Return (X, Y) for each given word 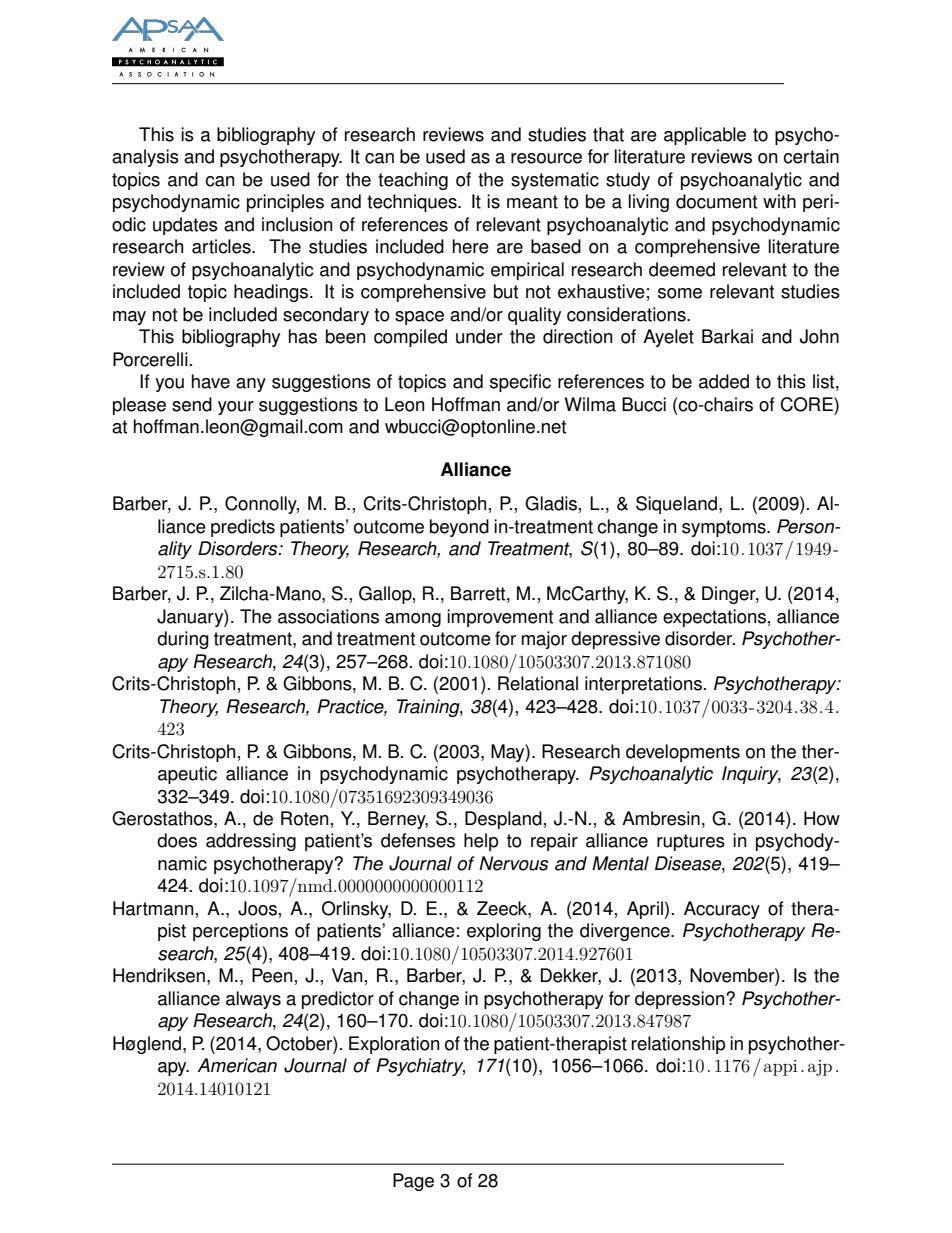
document (716, 201)
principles (285, 203)
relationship (678, 1045)
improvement (500, 618)
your (236, 408)
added (724, 381)
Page (413, 1182)
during (183, 640)
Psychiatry (420, 1067)
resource (546, 158)
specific (520, 383)
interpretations (643, 685)
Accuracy (722, 910)
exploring (504, 932)
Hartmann (153, 908)
